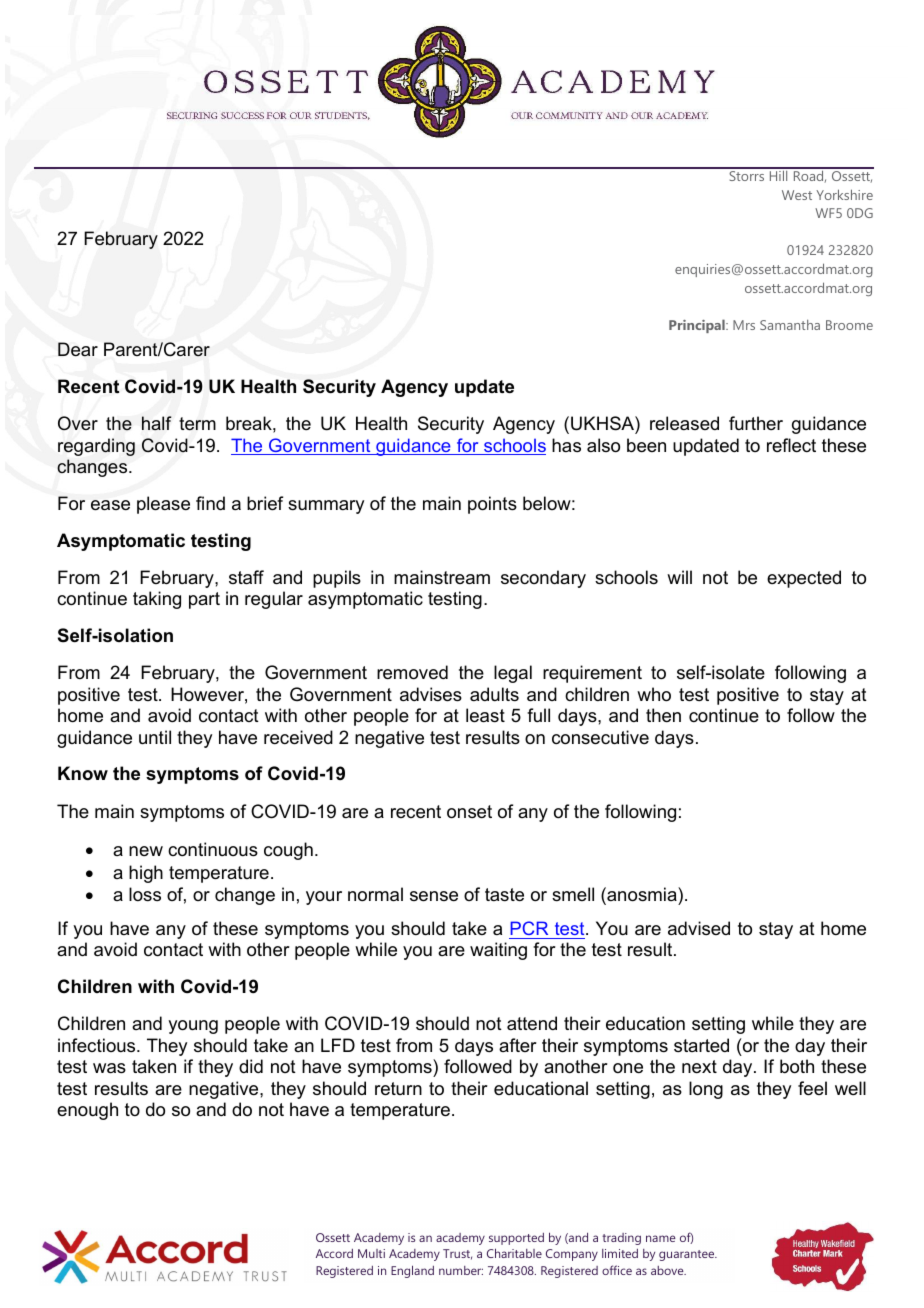 This page has height=1308, width=924. What do you see at coordinates (804, 579) in the page?
I see `expected` at bounding box center [804, 579].
